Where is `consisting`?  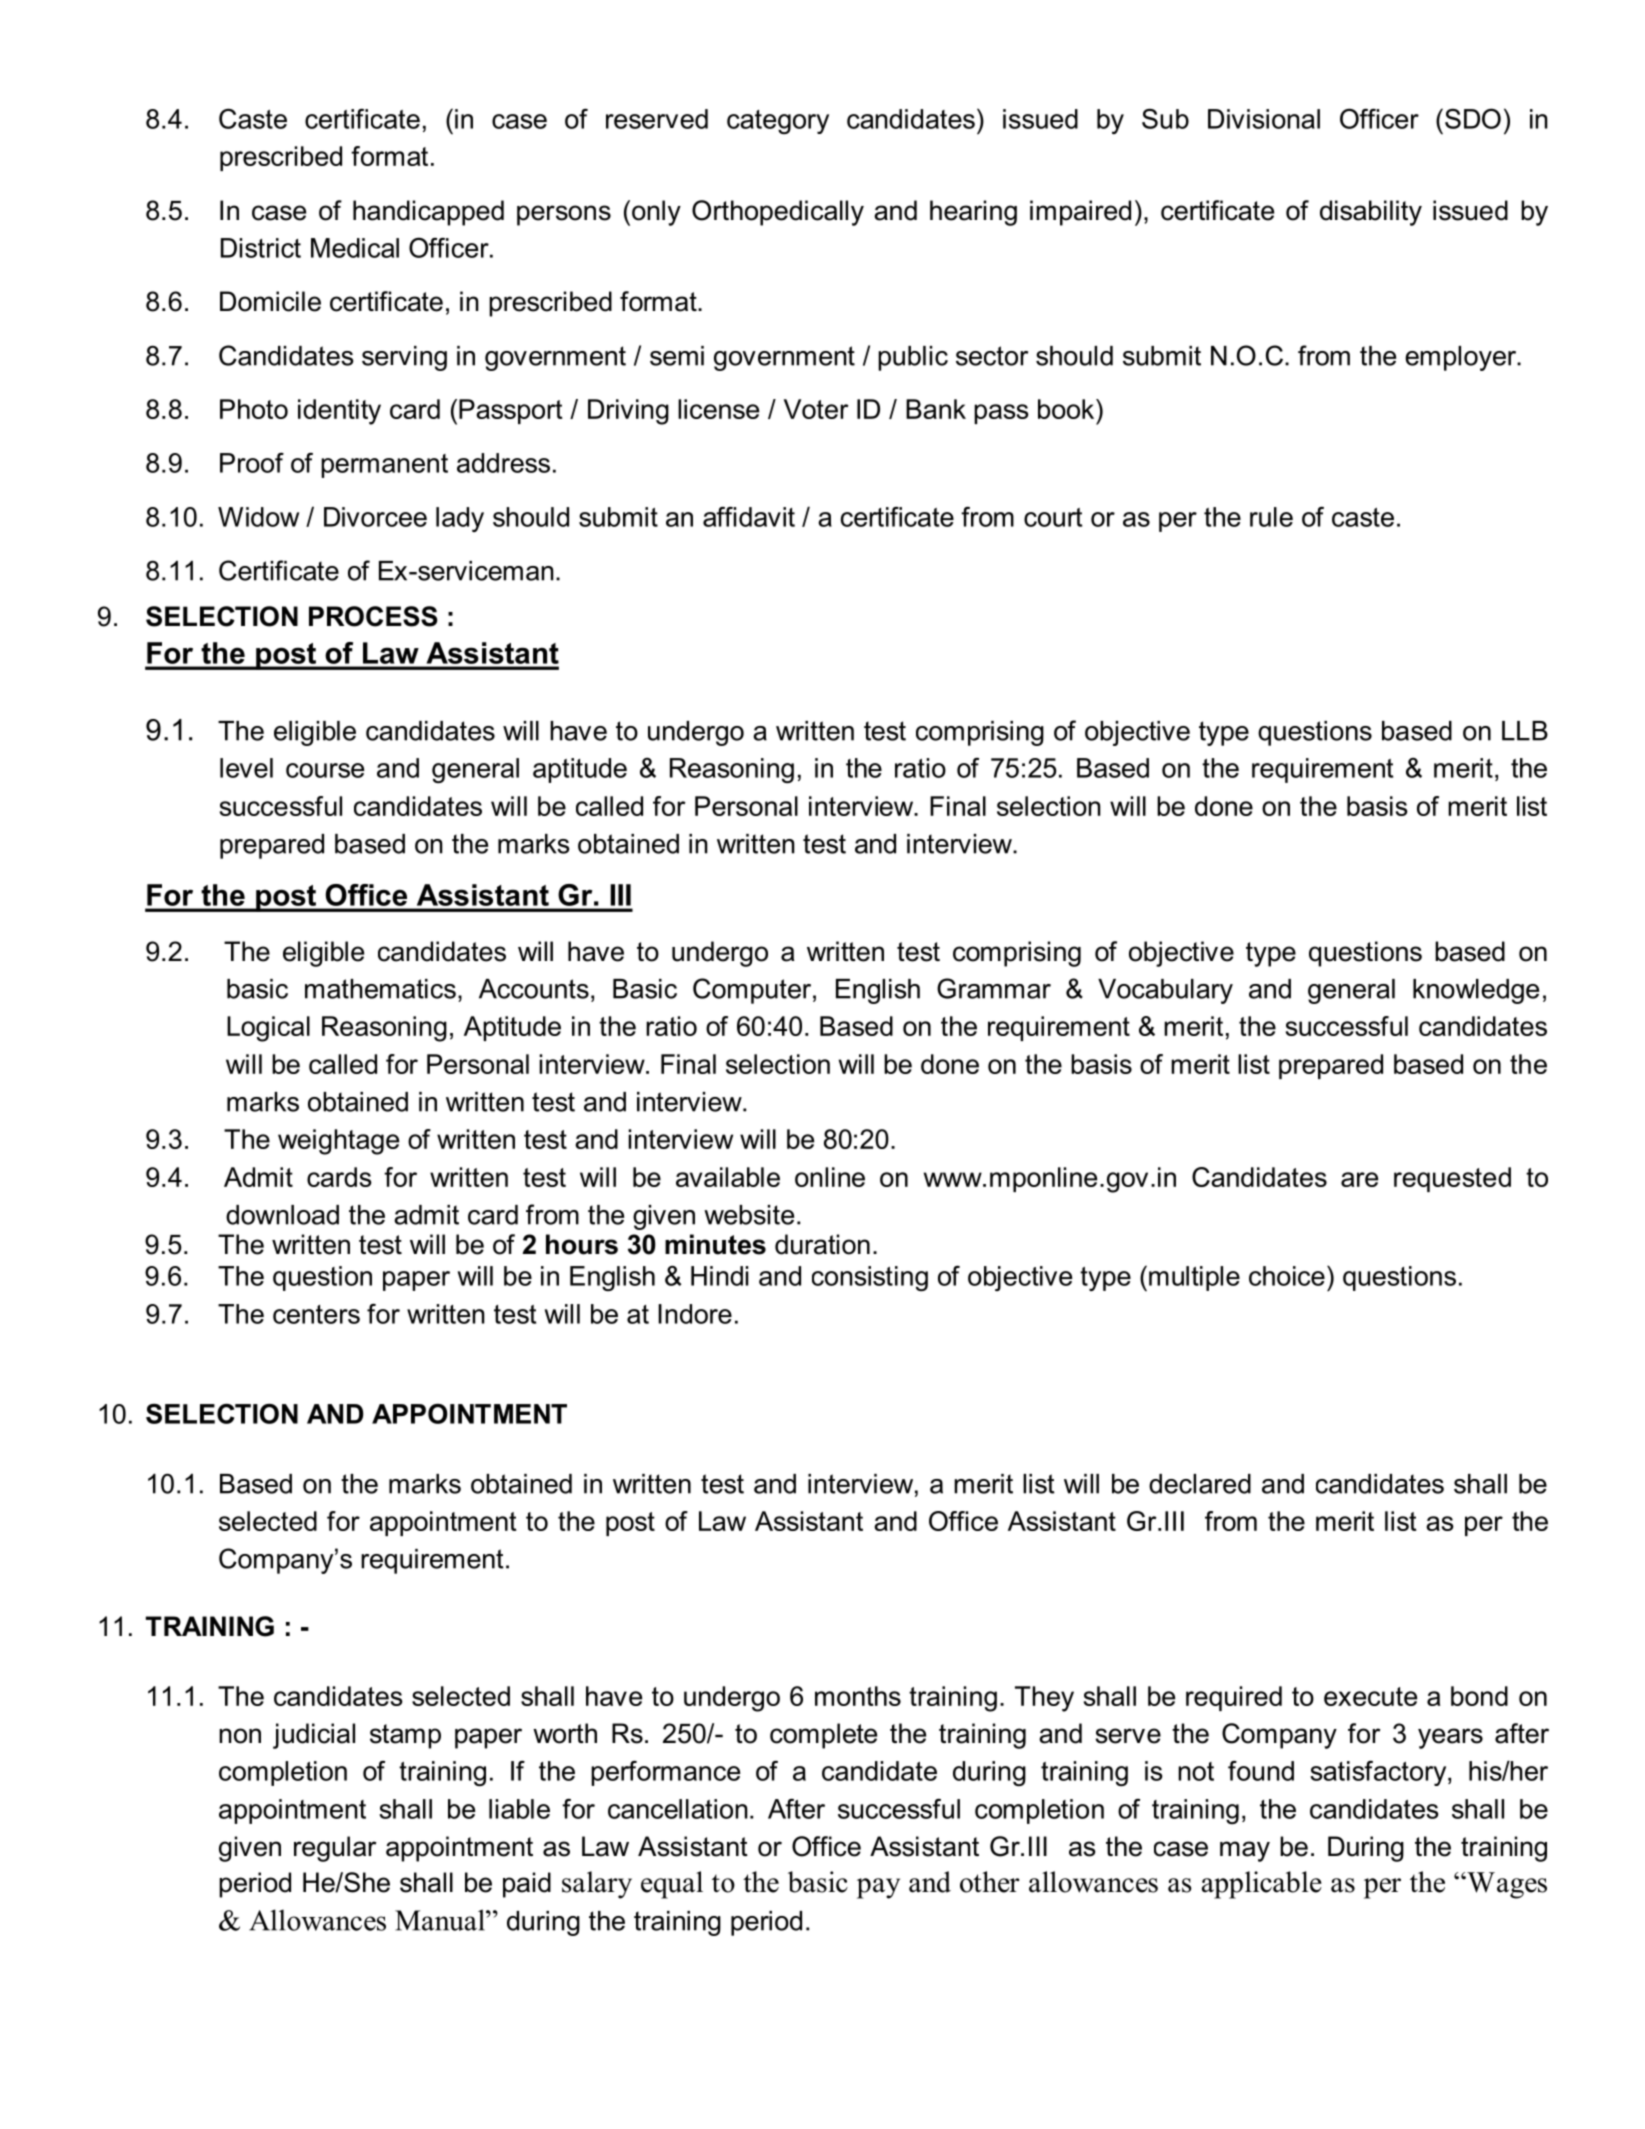 consisting is located at coordinates (870, 1278).
